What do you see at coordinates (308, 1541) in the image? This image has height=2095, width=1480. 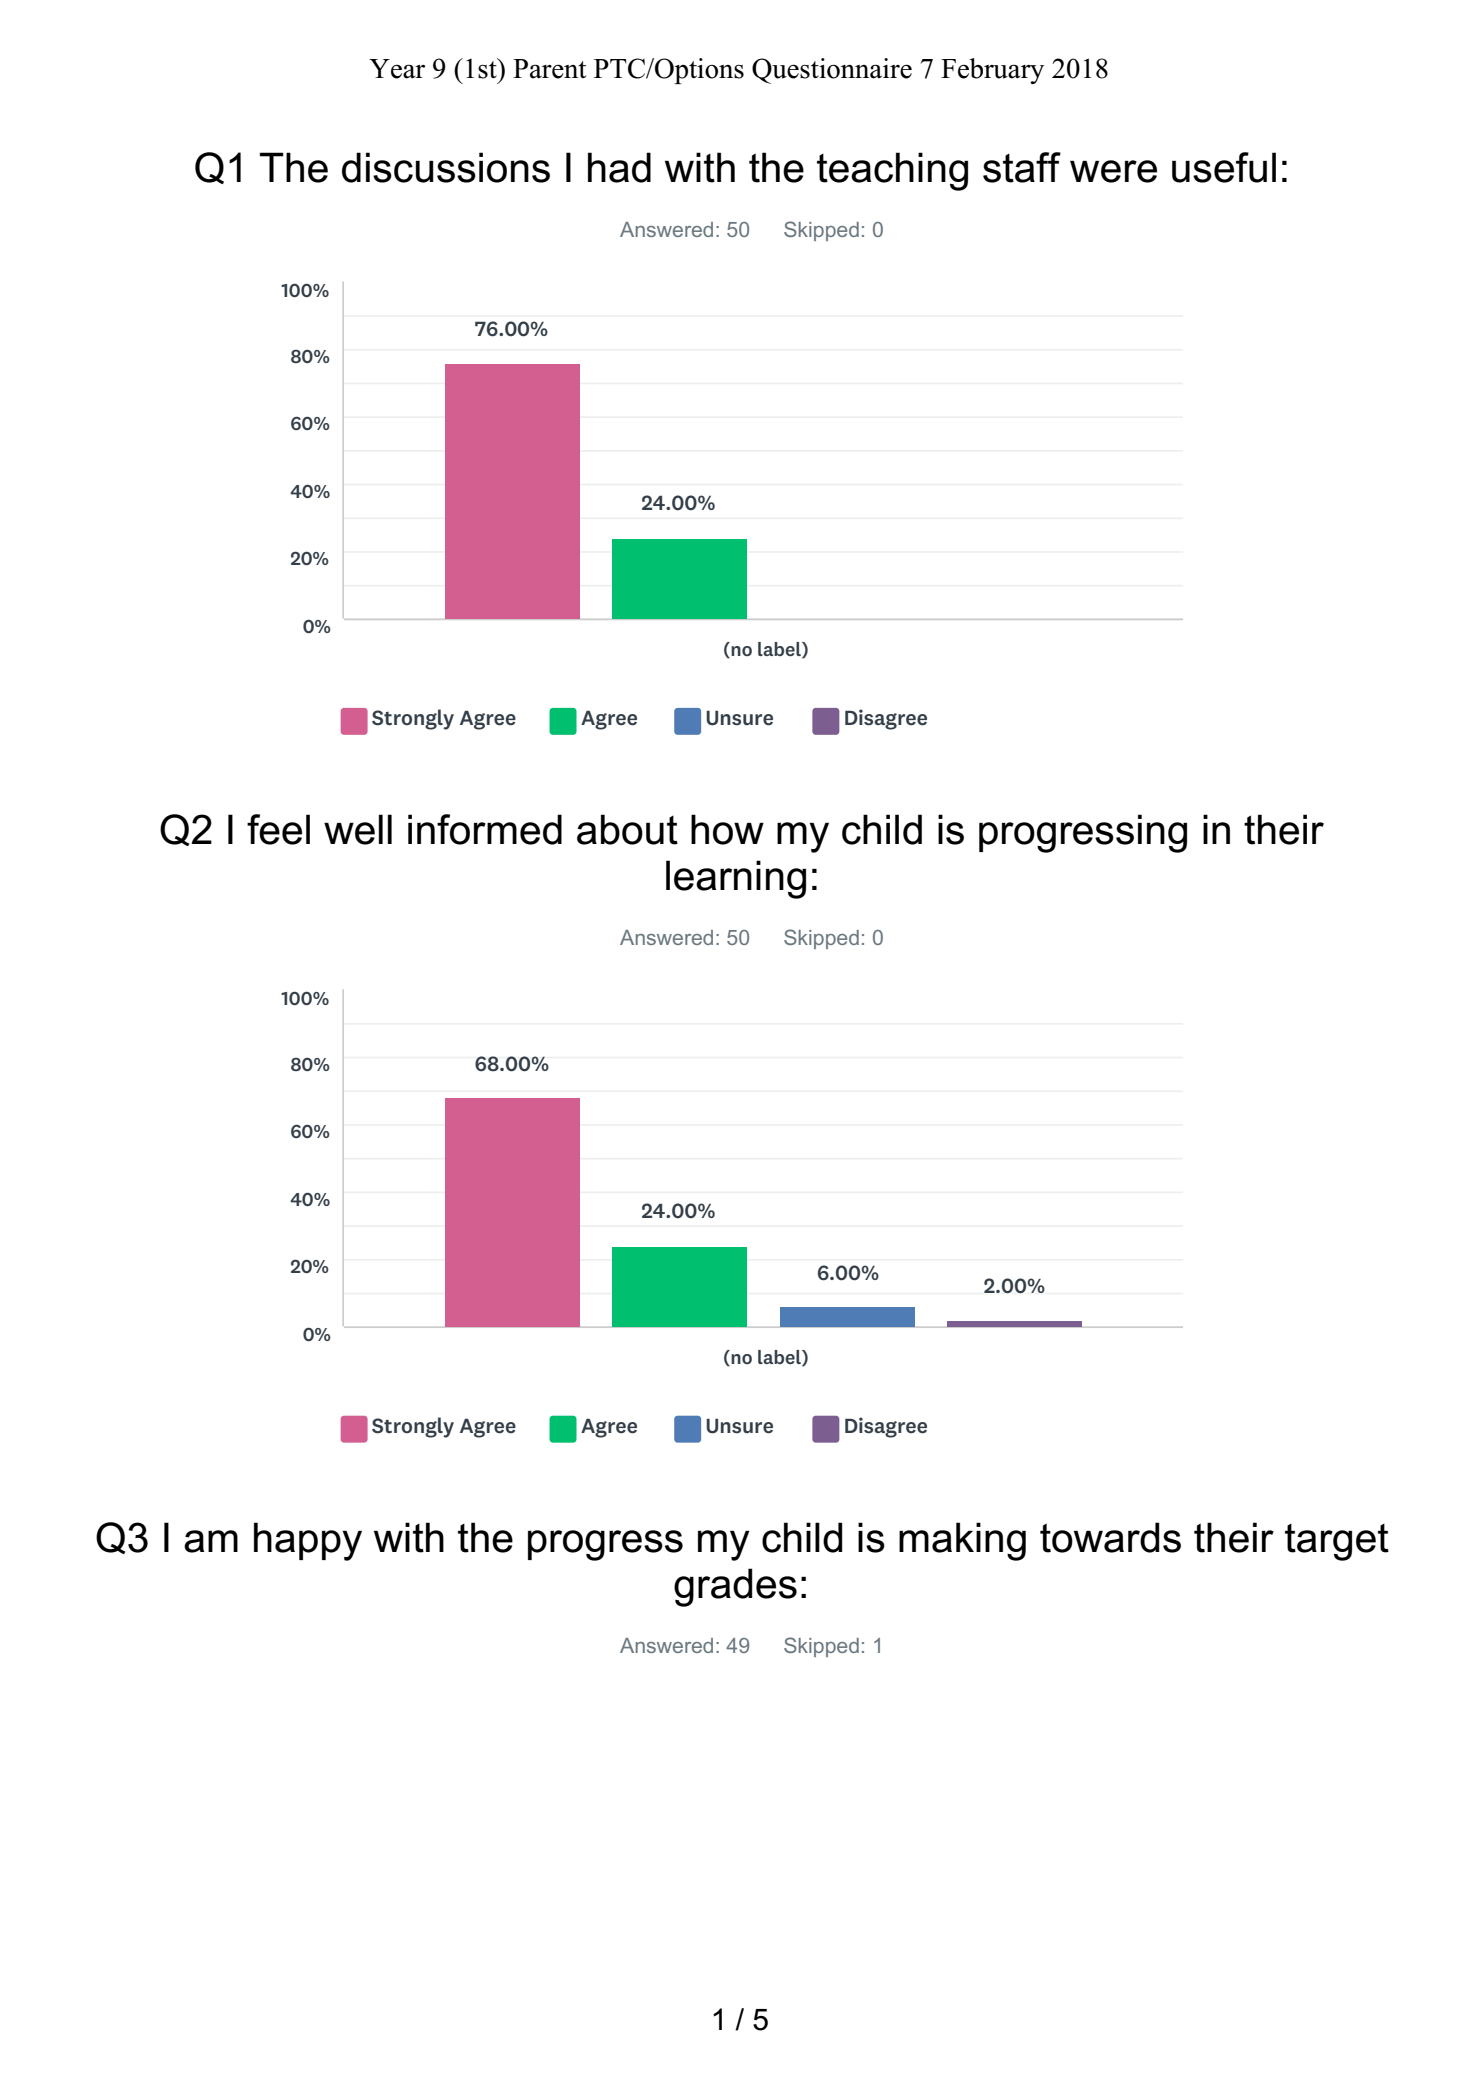 I see `happy` at bounding box center [308, 1541].
